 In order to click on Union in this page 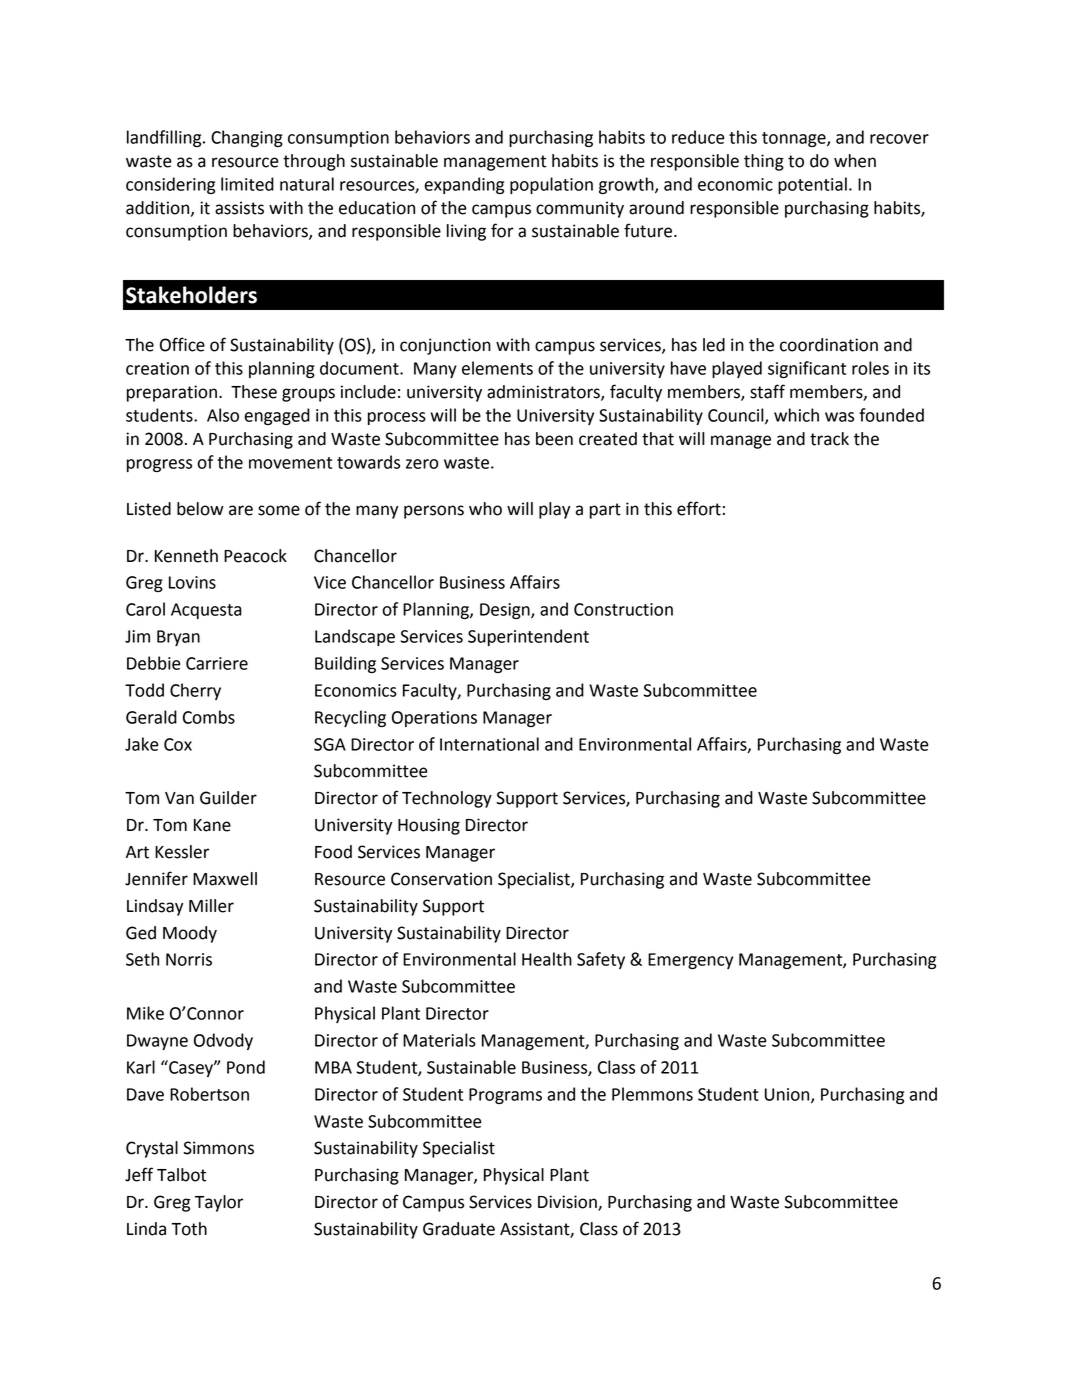, I will do `click(788, 1095)`.
